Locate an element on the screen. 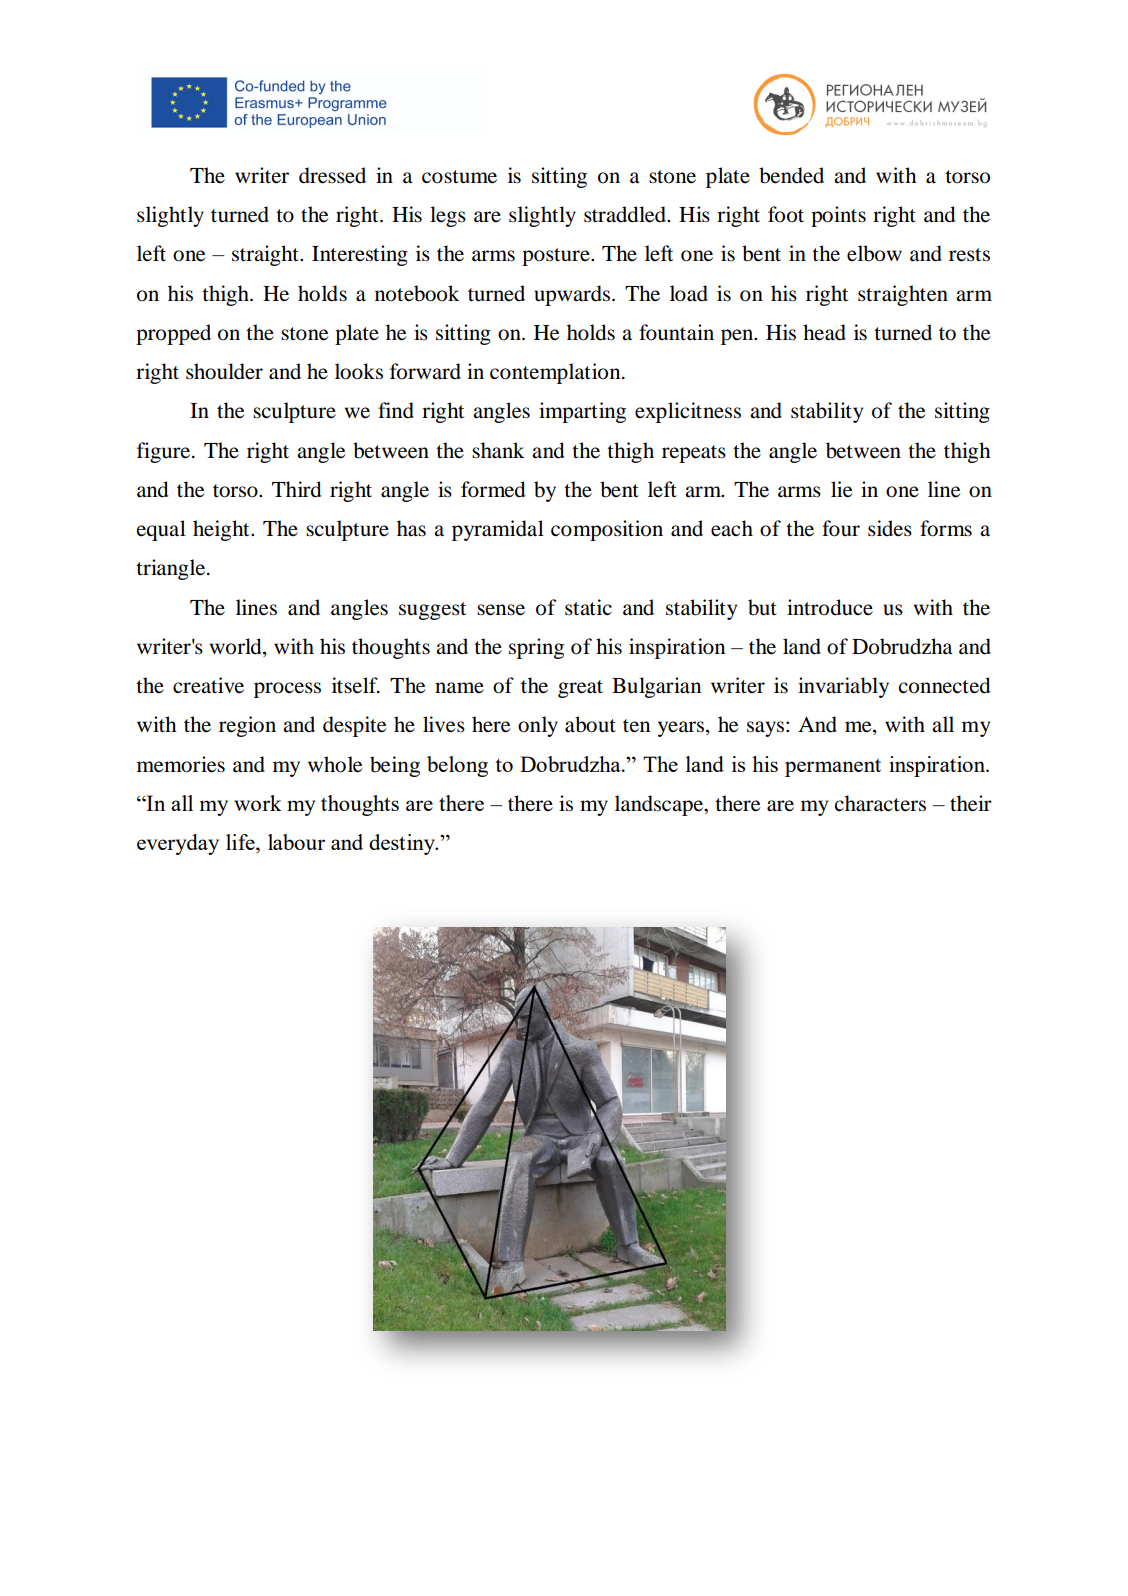 This screenshot has width=1128, height=1596. straddled is located at coordinates (626, 214).
